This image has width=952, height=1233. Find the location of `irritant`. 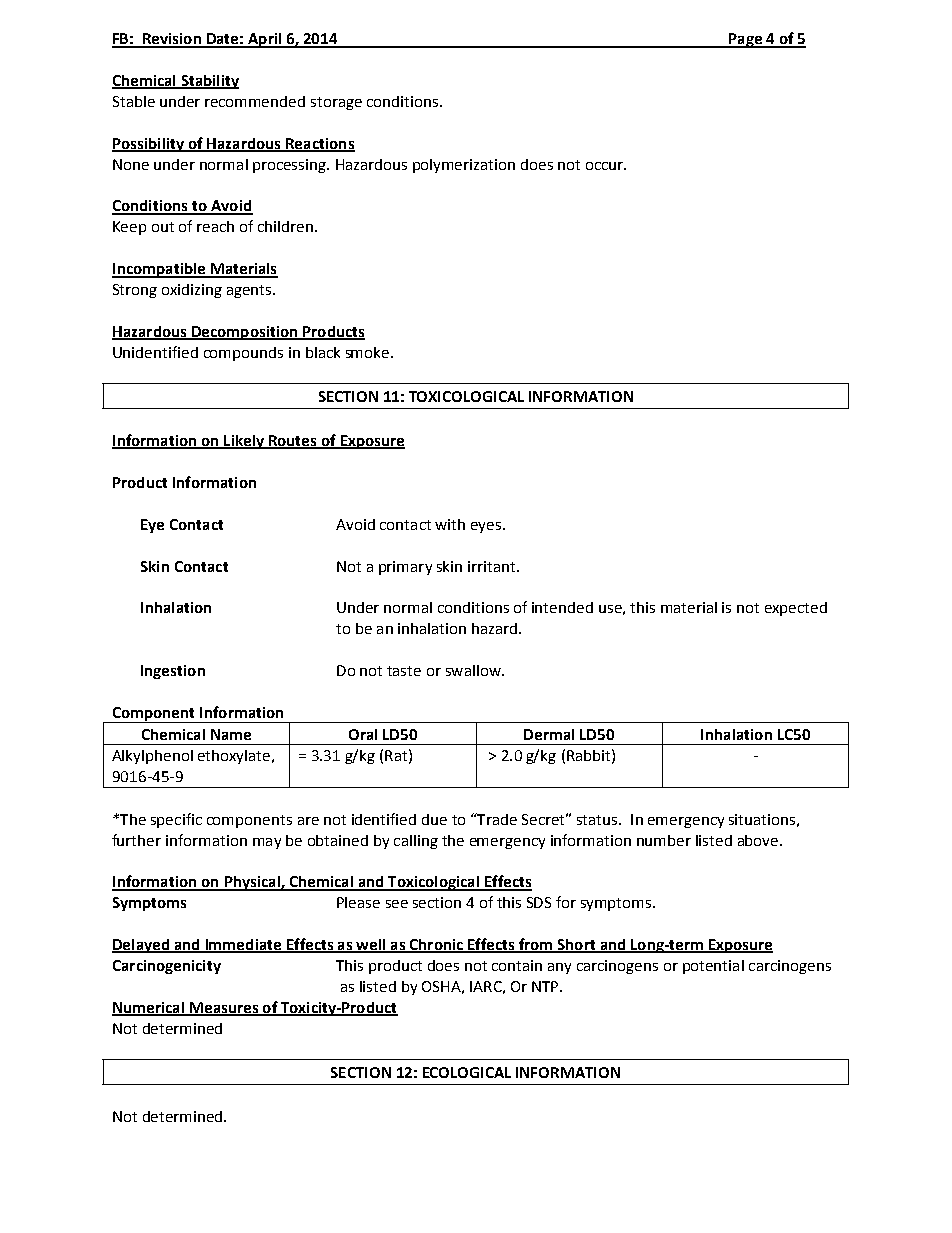

irritant is located at coordinates (493, 566).
